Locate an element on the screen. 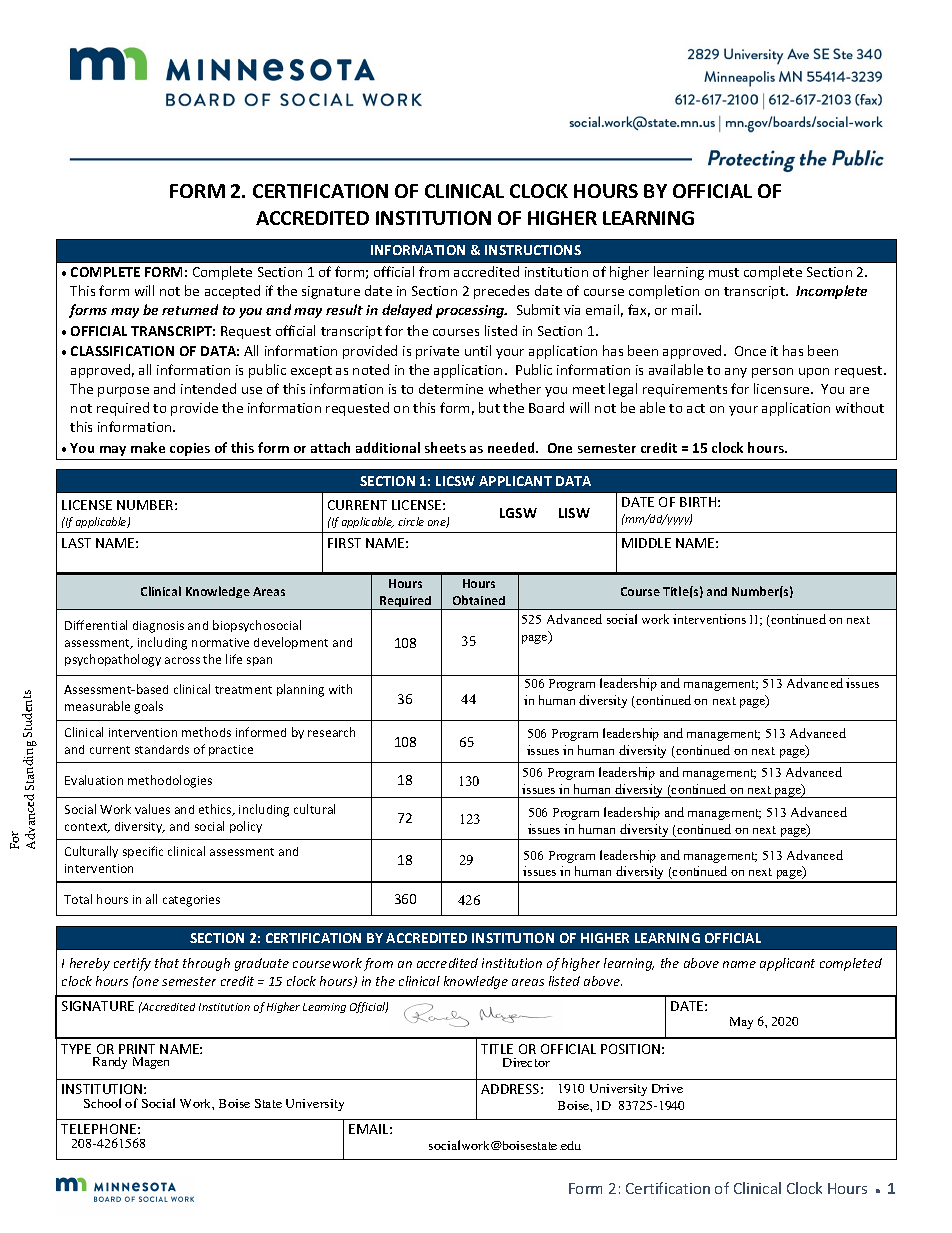  that is located at coordinates (167, 963).
